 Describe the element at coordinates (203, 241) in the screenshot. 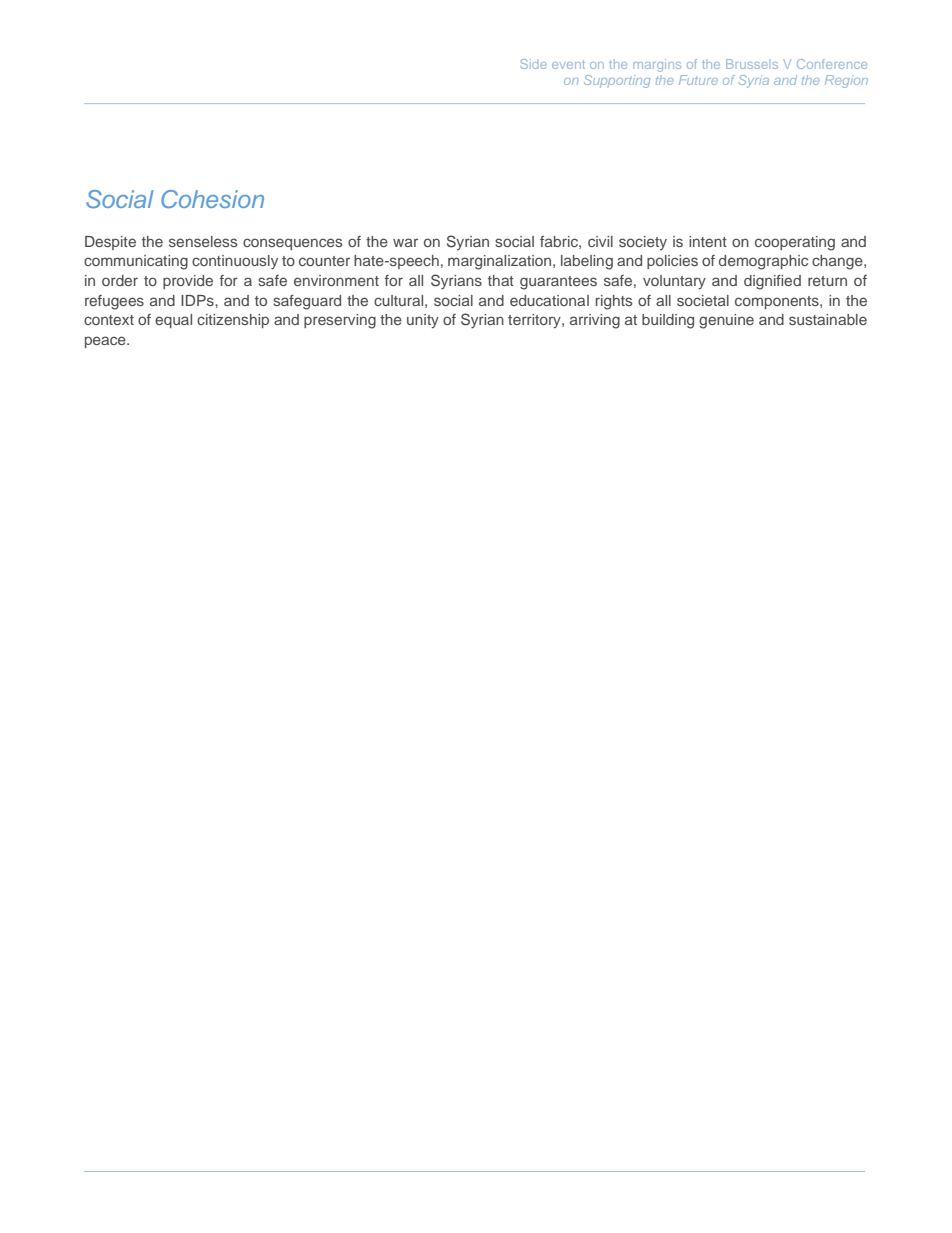

I see `senseless` at that location.
